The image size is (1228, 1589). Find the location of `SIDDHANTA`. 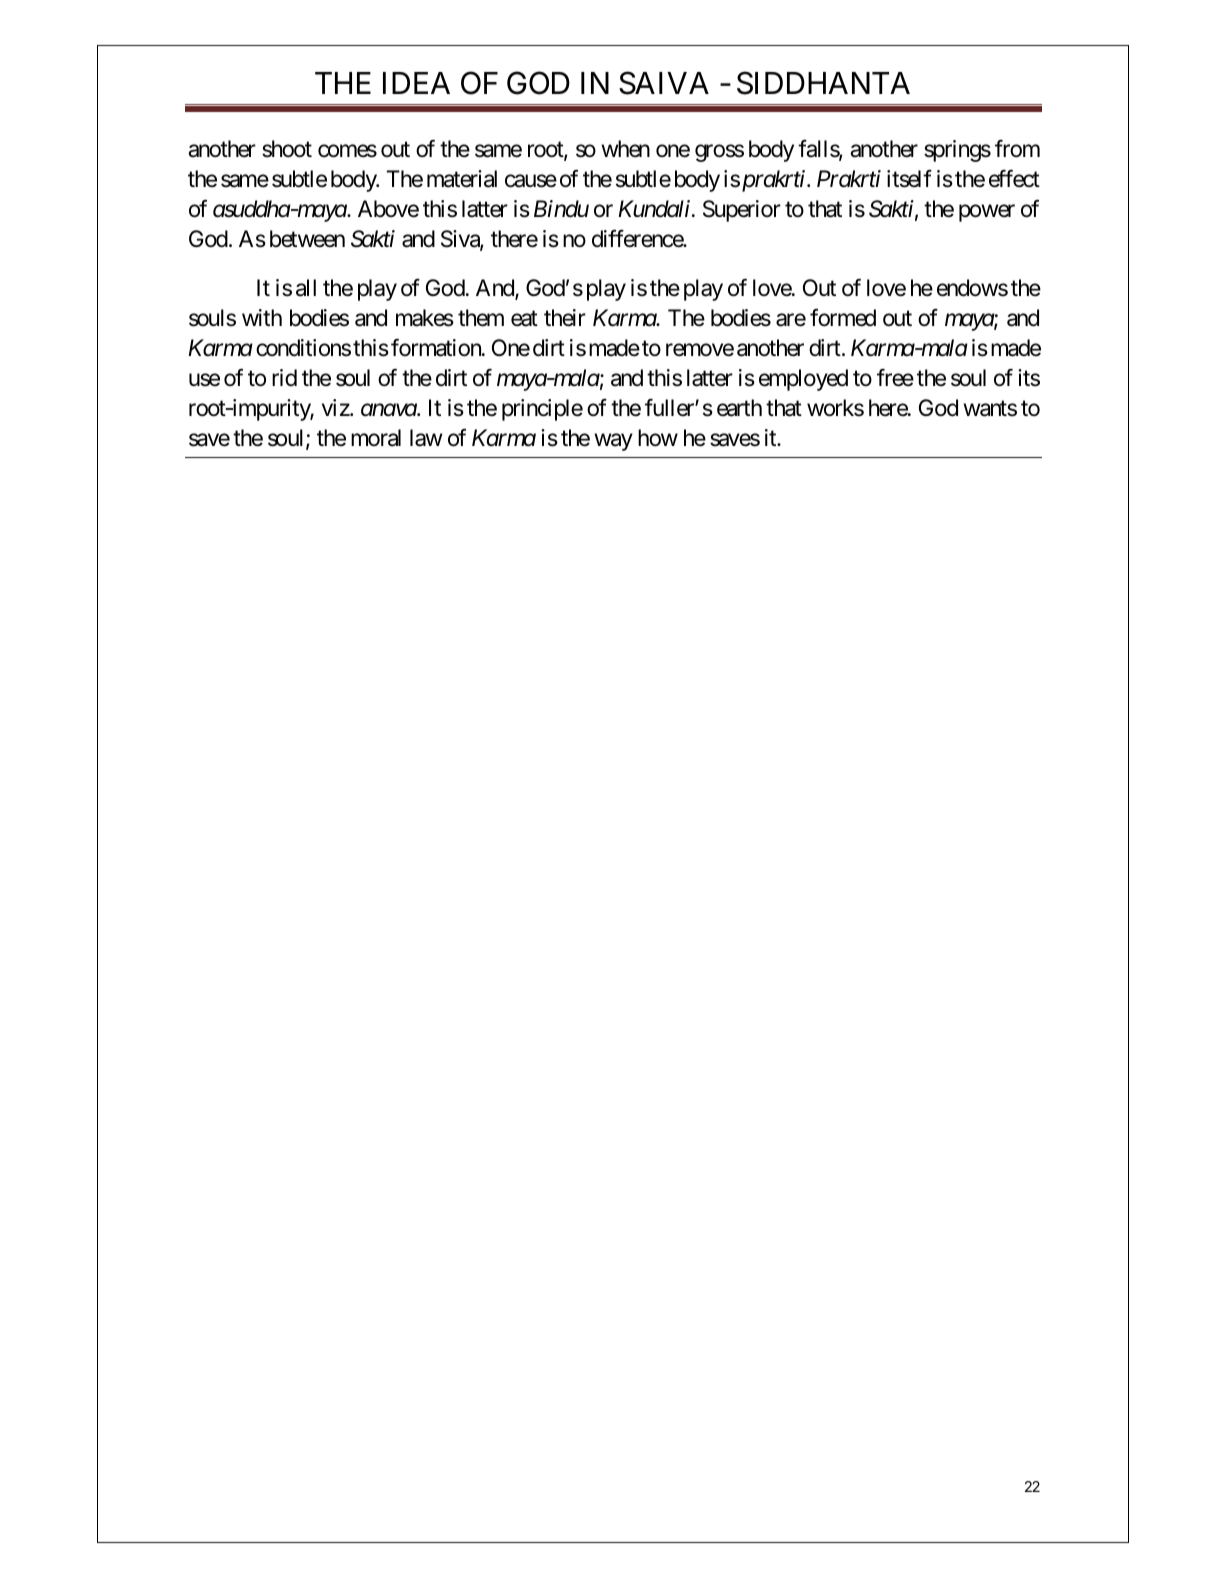

SIDDHANTA is located at coordinates (823, 83).
